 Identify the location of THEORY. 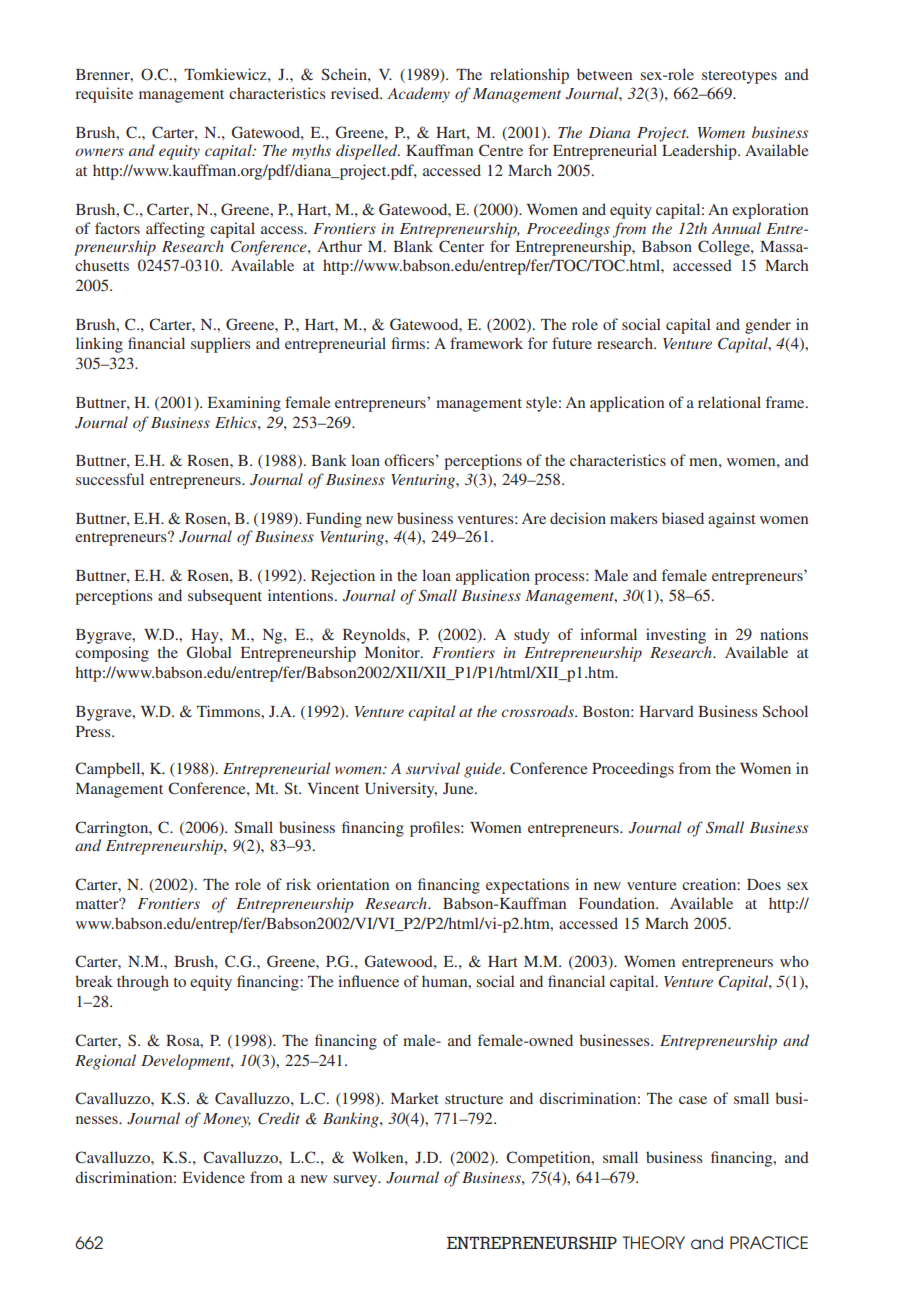
(654, 1242).
